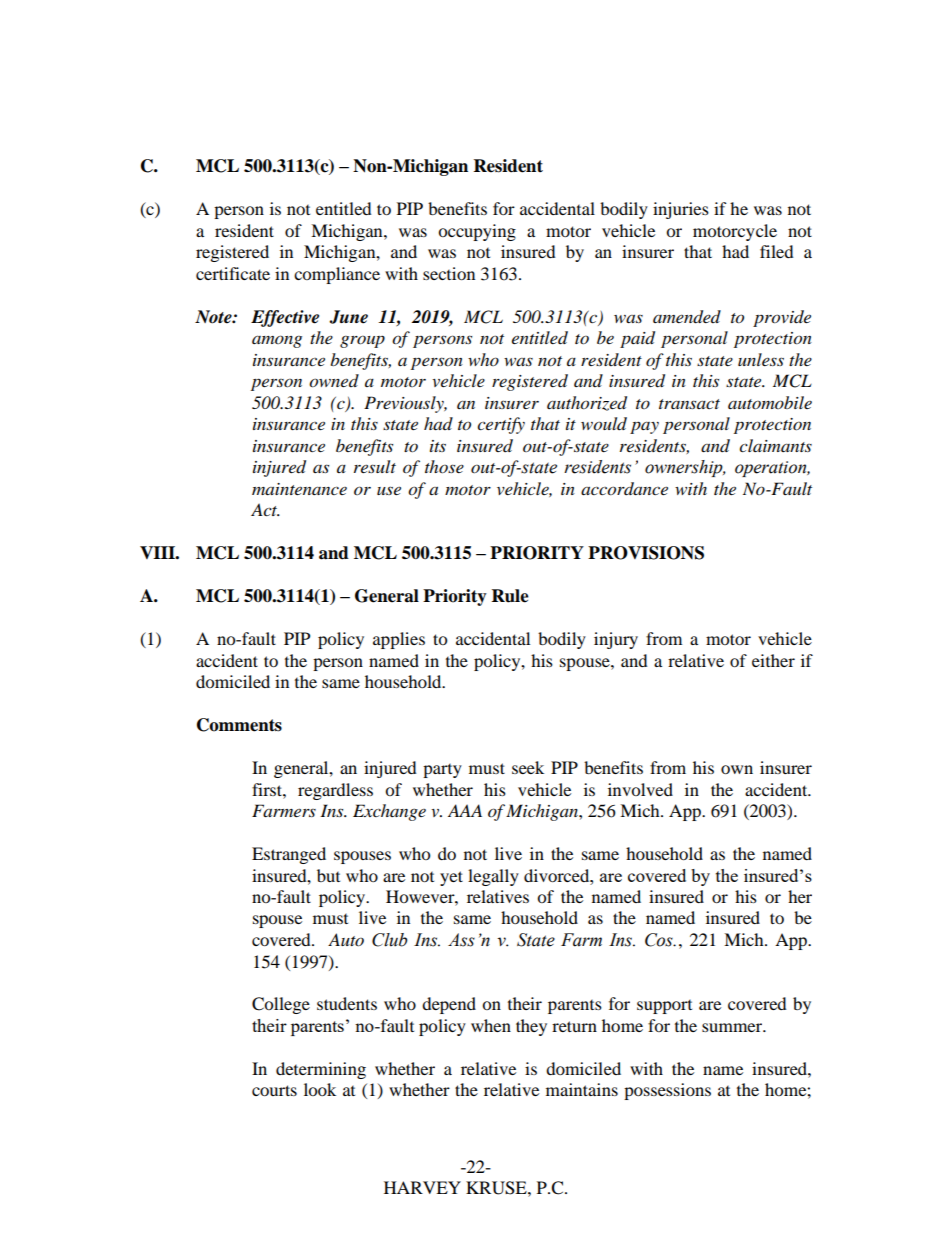 The height and width of the screenshot is (1233, 952). Describe the element at coordinates (733, 1027) in the screenshot. I see `summer` at that location.
